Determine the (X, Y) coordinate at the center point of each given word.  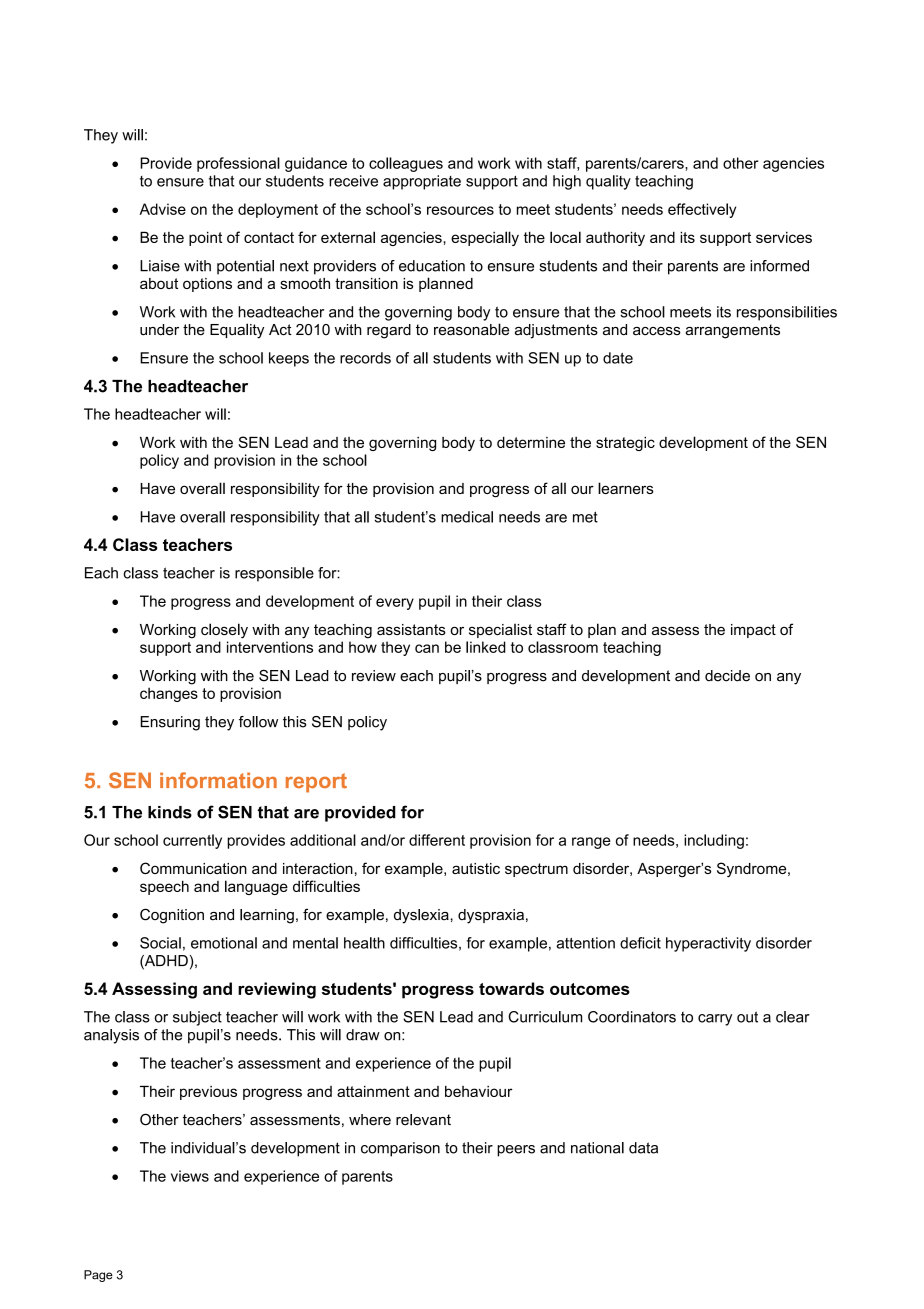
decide (727, 676)
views (190, 1176)
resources (460, 210)
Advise (162, 209)
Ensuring (170, 723)
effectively (702, 210)
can (427, 648)
